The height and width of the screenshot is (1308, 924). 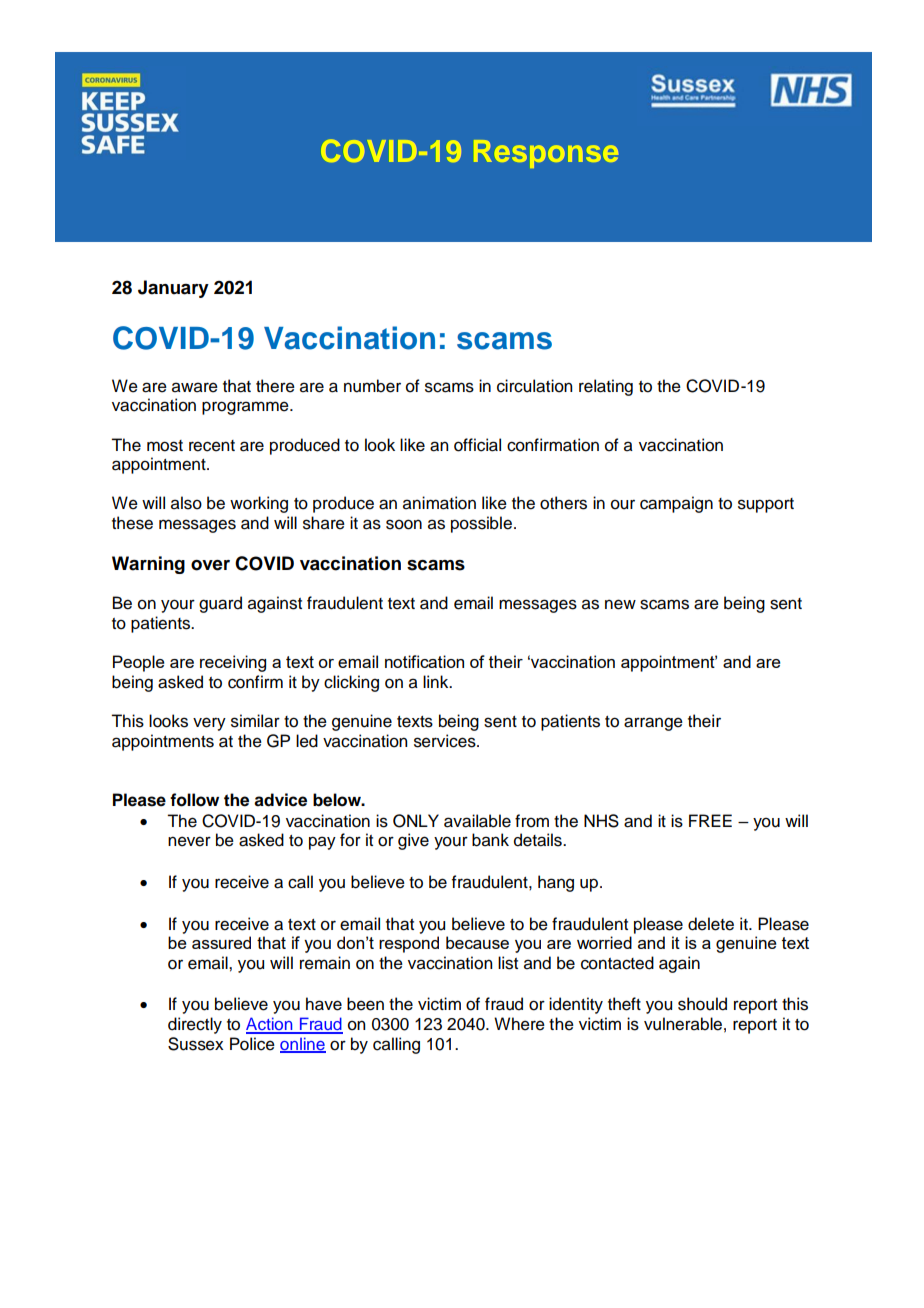 What do you see at coordinates (209, 724) in the screenshot?
I see `very` at bounding box center [209, 724].
